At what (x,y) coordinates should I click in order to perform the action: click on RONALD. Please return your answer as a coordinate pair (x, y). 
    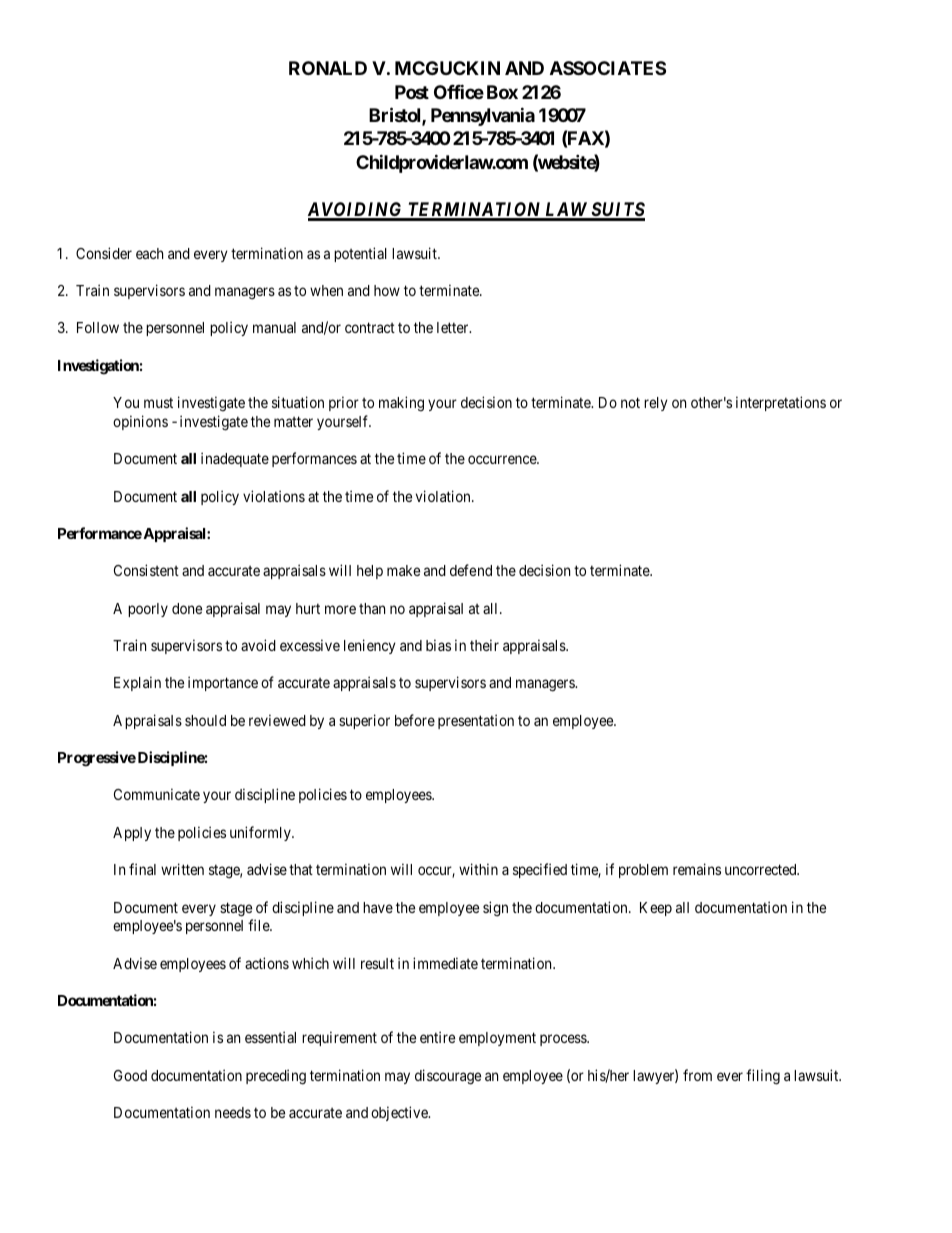
    Looking at the image, I should click on (328, 68).
